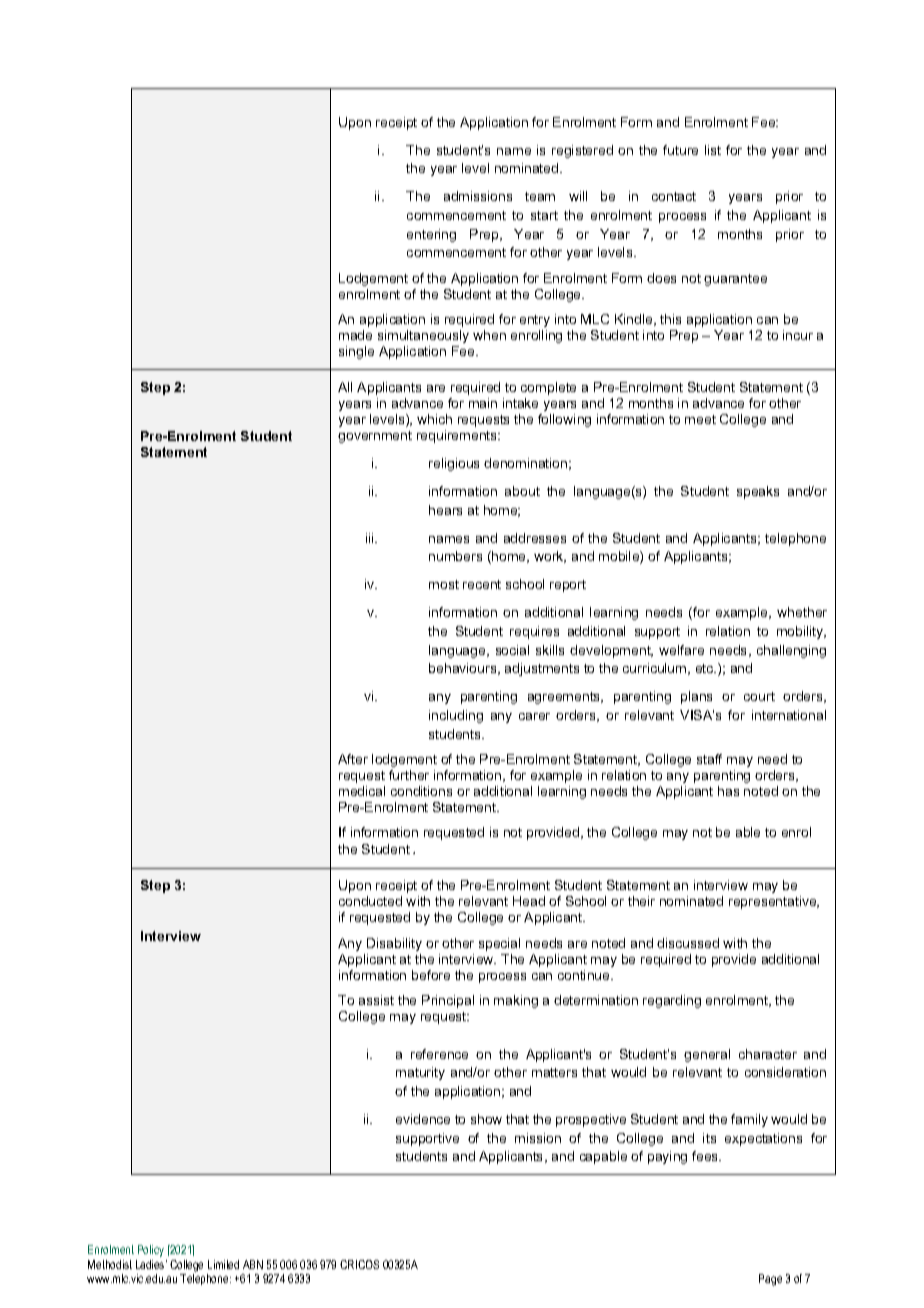 The width and height of the page is (924, 1308). What do you see at coordinates (455, 556) in the page?
I see `numbers` at bounding box center [455, 556].
